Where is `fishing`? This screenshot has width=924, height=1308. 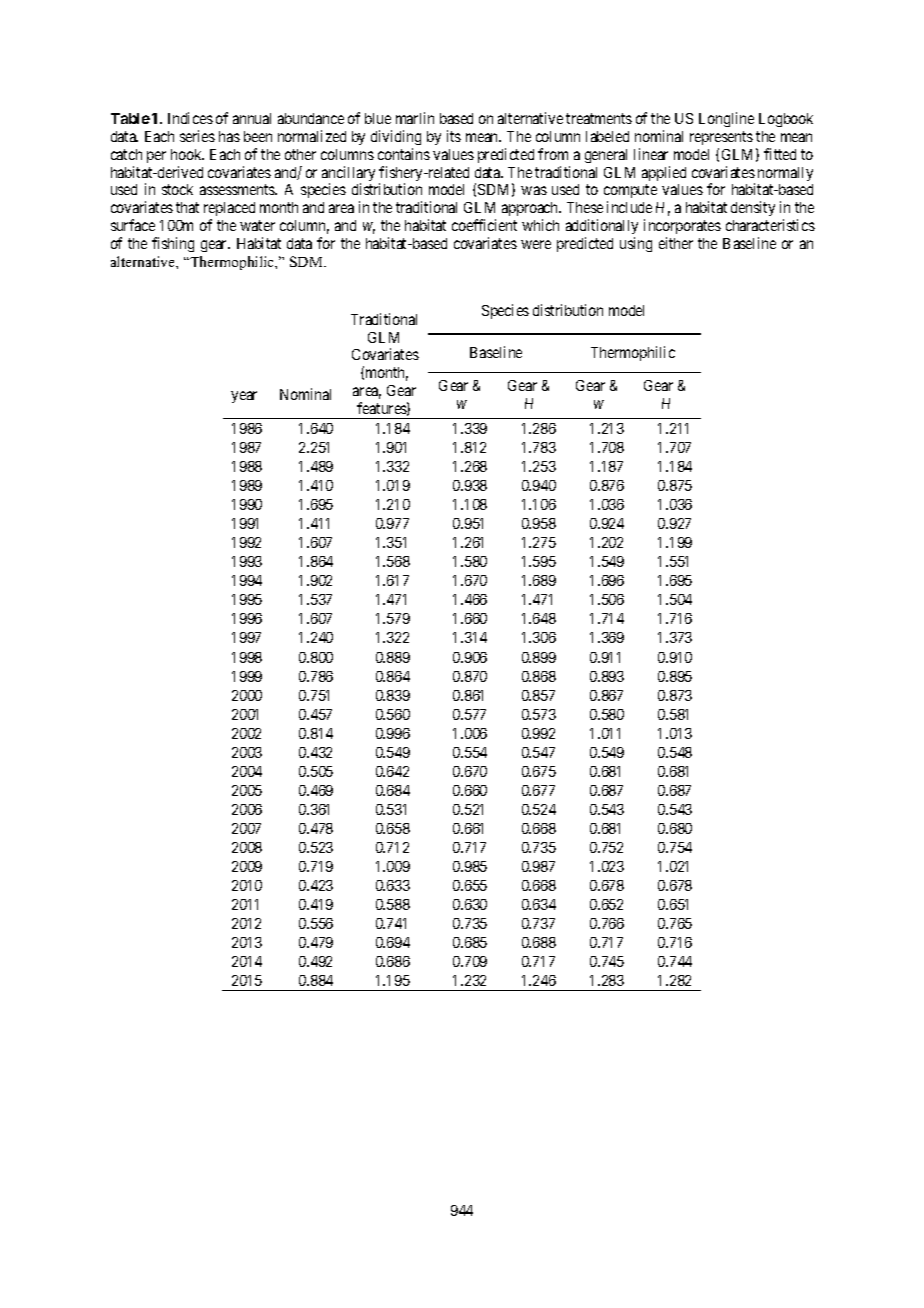
fishing is located at coordinates (173, 244).
